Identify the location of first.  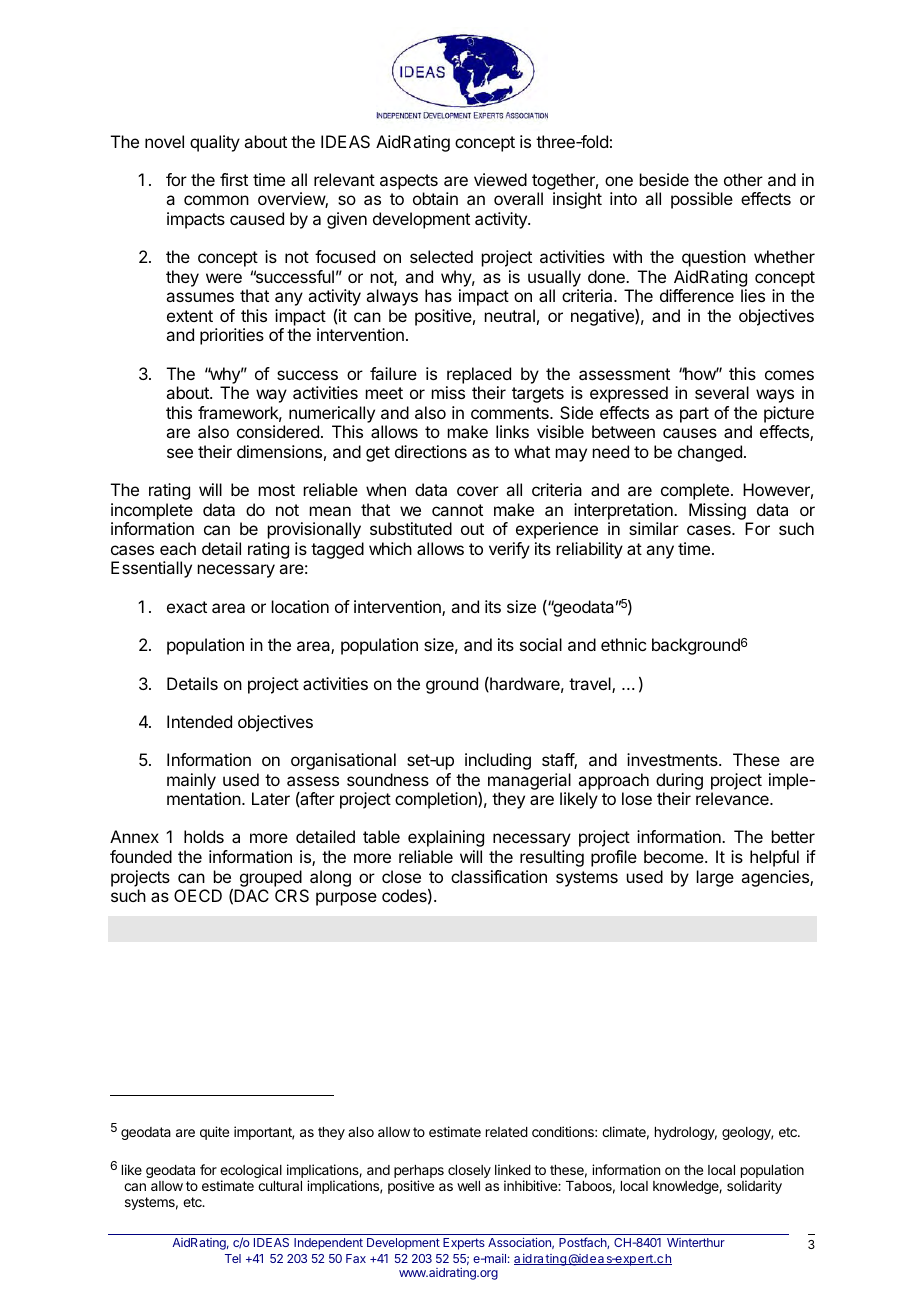
(234, 179).
